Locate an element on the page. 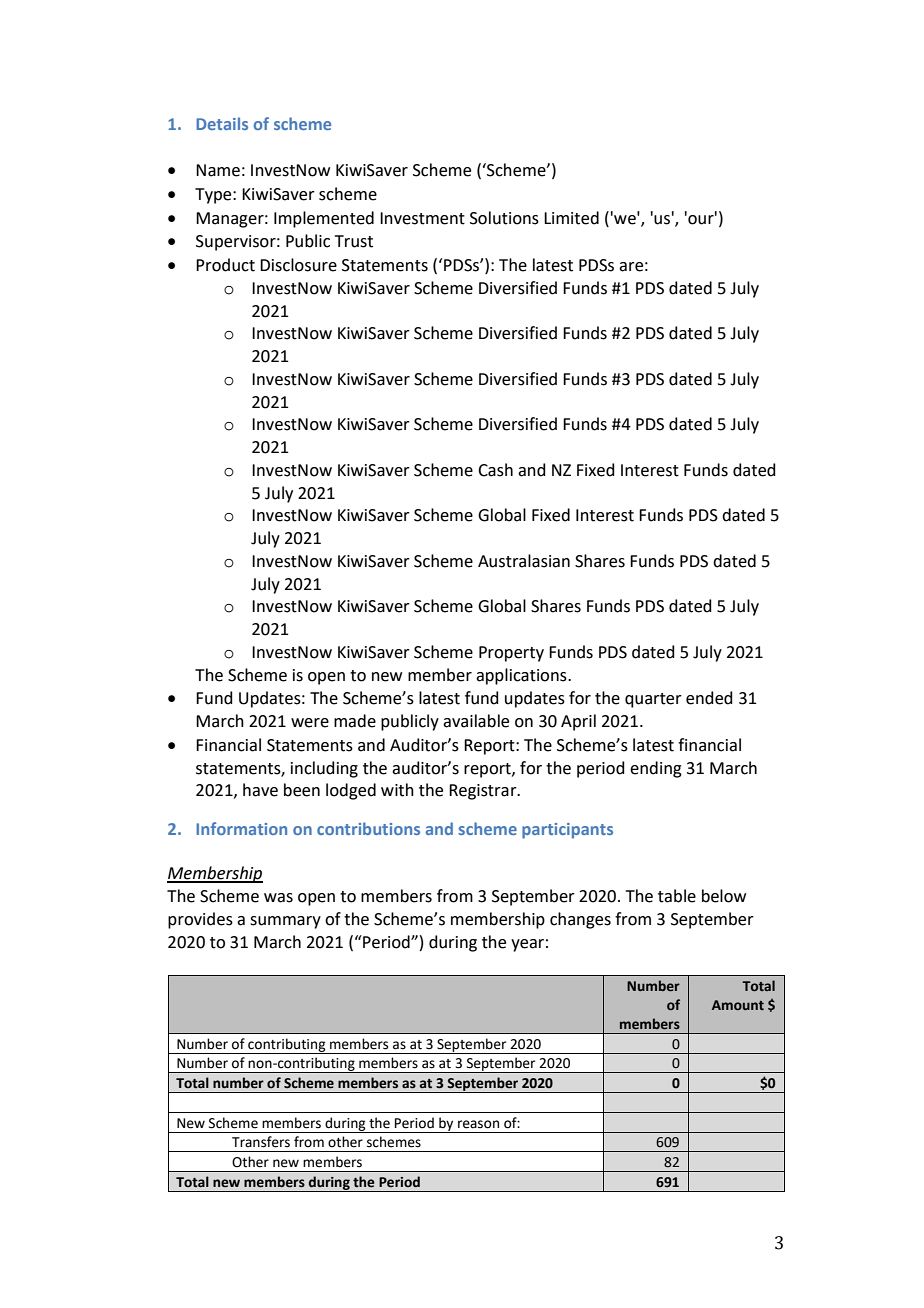  summary is located at coordinates (285, 922).
